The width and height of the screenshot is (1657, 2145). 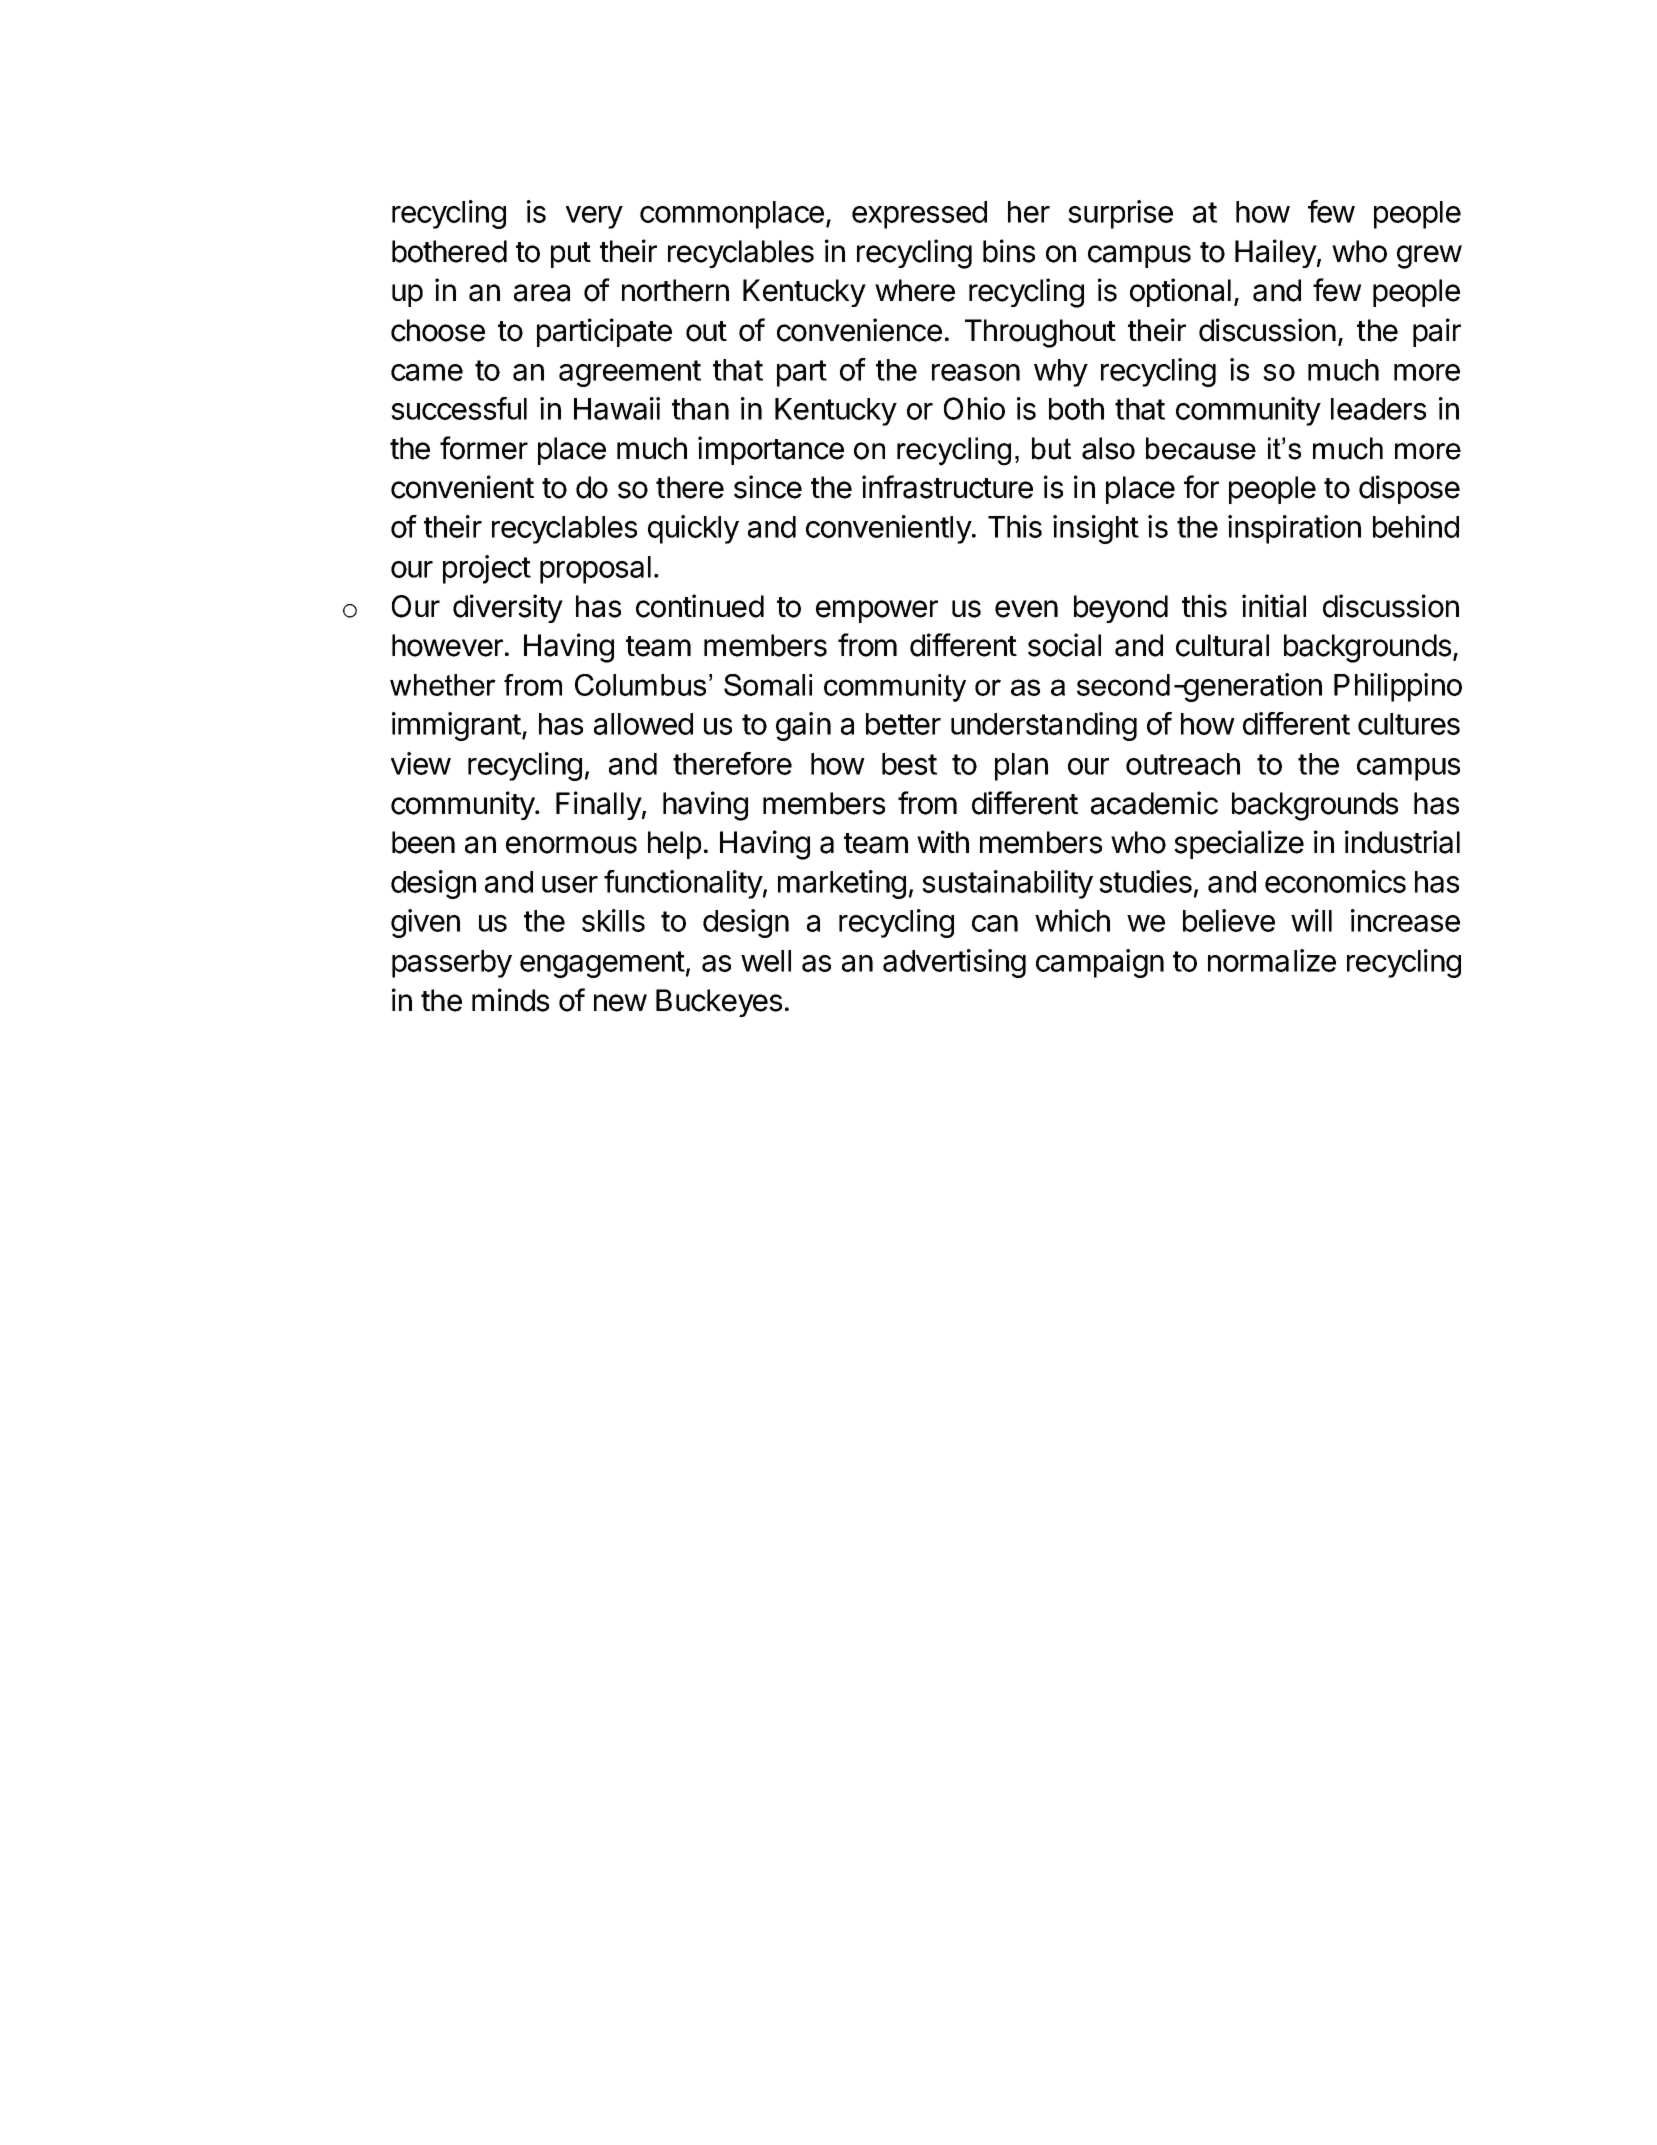 What do you see at coordinates (954, 963) in the screenshot?
I see `advertising` at bounding box center [954, 963].
